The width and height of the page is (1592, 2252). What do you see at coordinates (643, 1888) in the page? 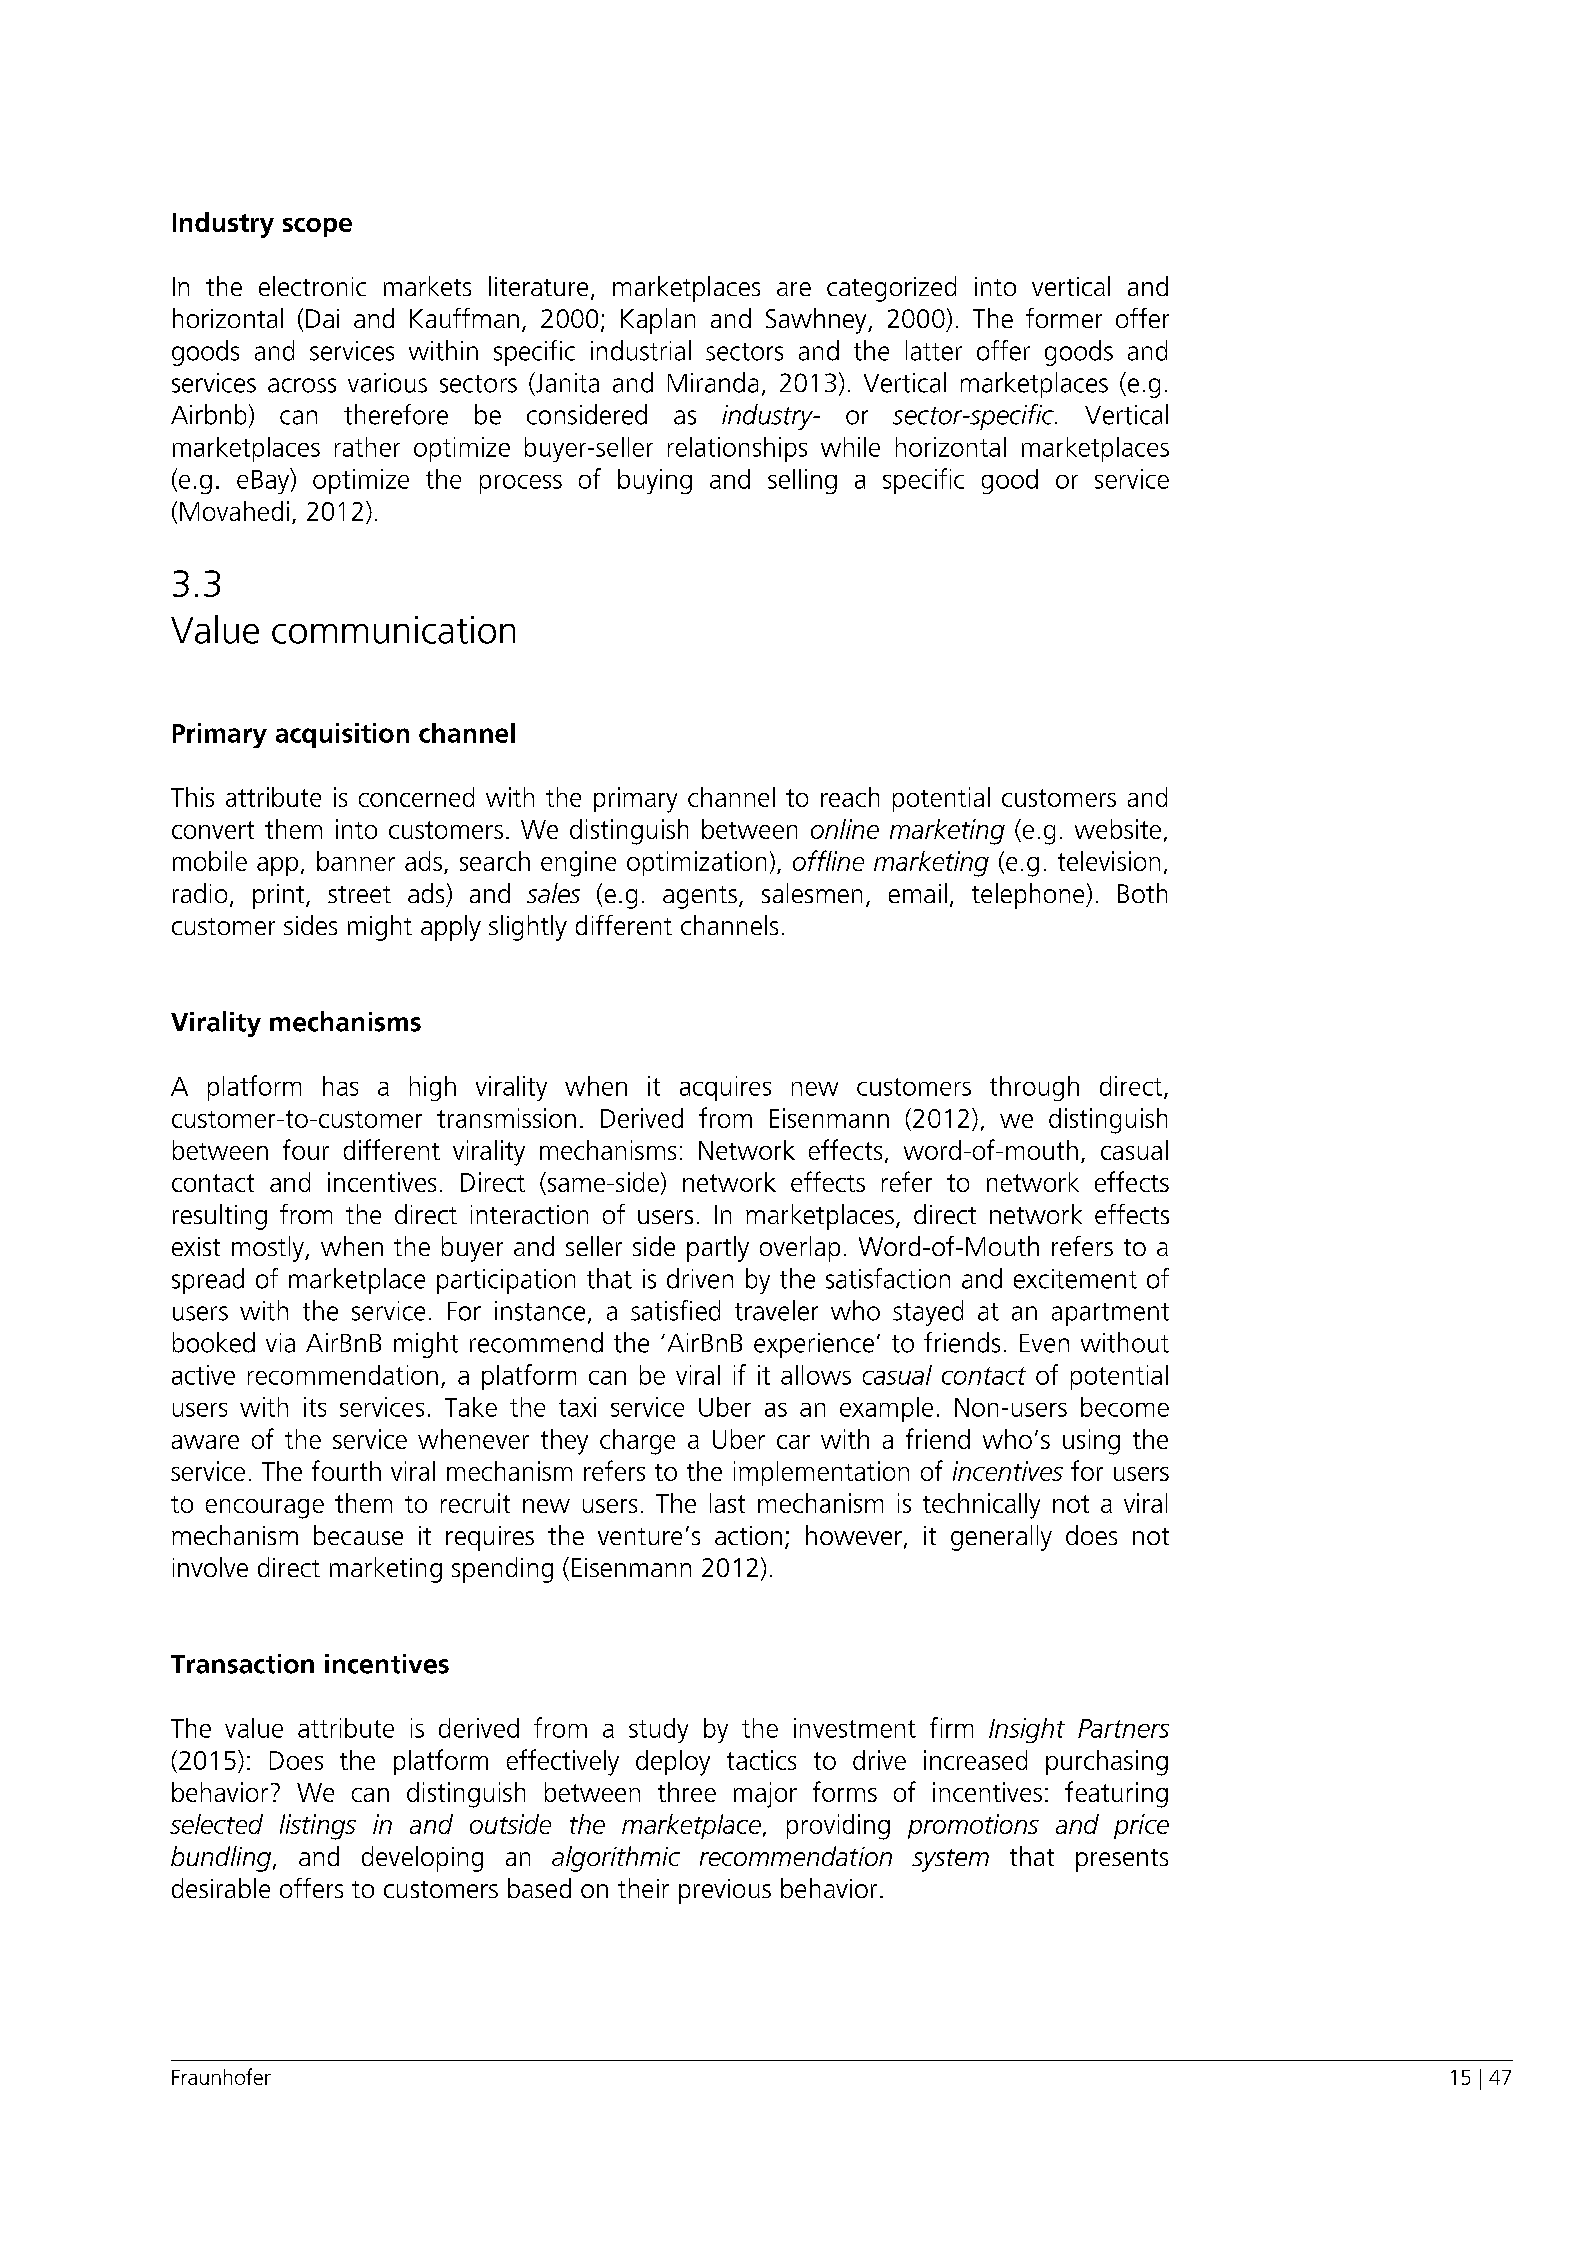
I see `their` at bounding box center [643, 1888].
